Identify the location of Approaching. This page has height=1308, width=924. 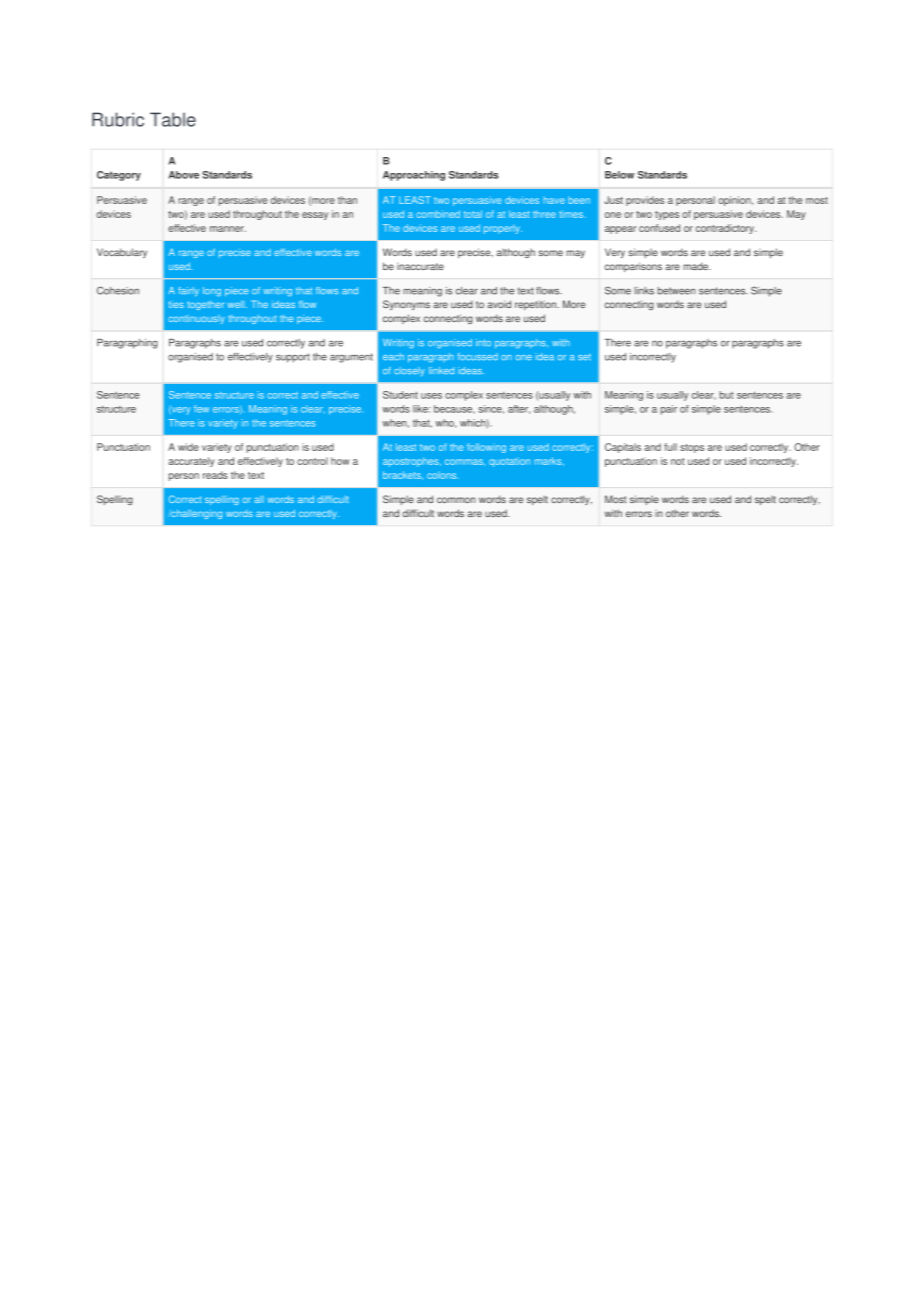
(414, 176).
